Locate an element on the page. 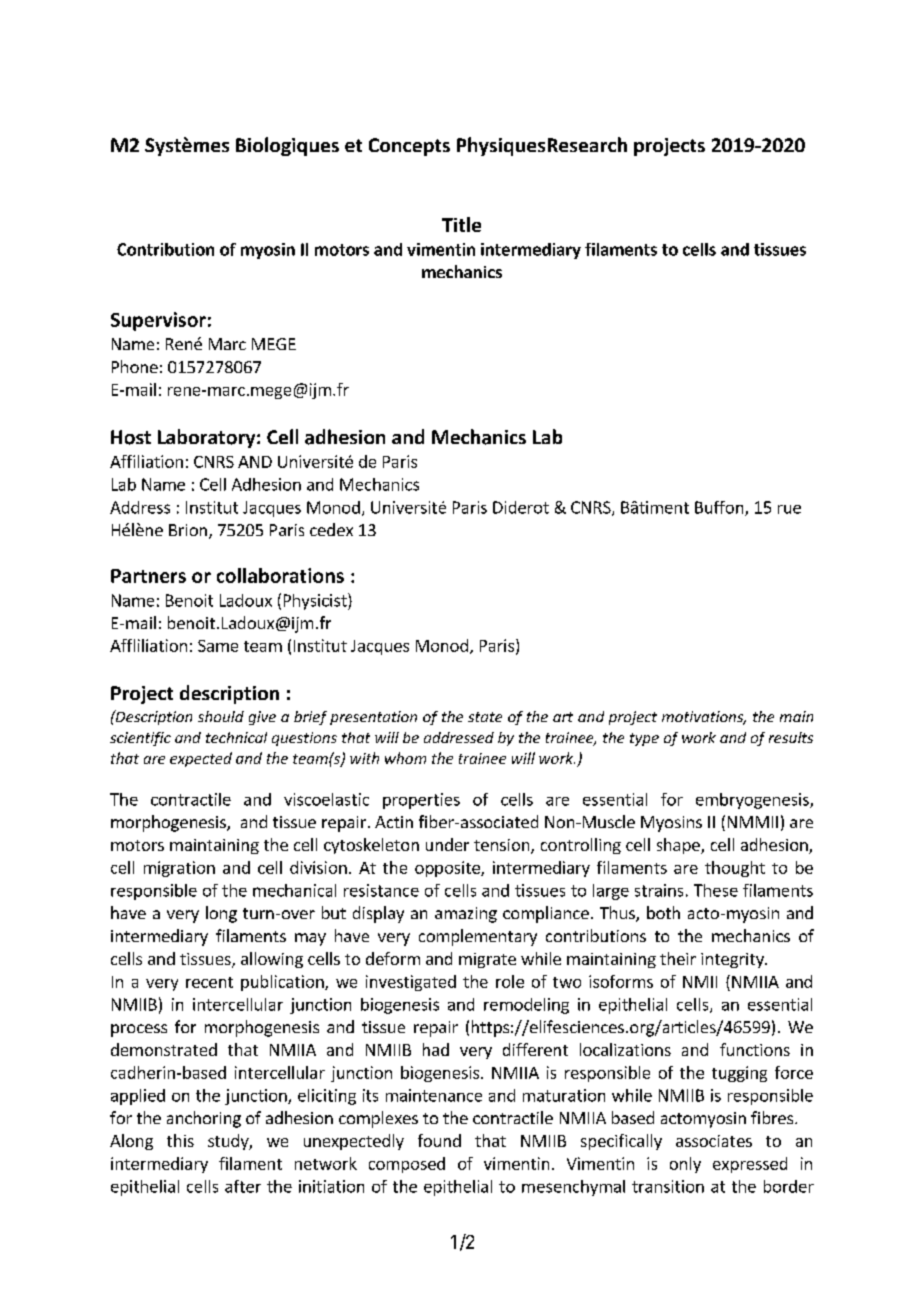  Supervisor is located at coordinates (158, 321).
